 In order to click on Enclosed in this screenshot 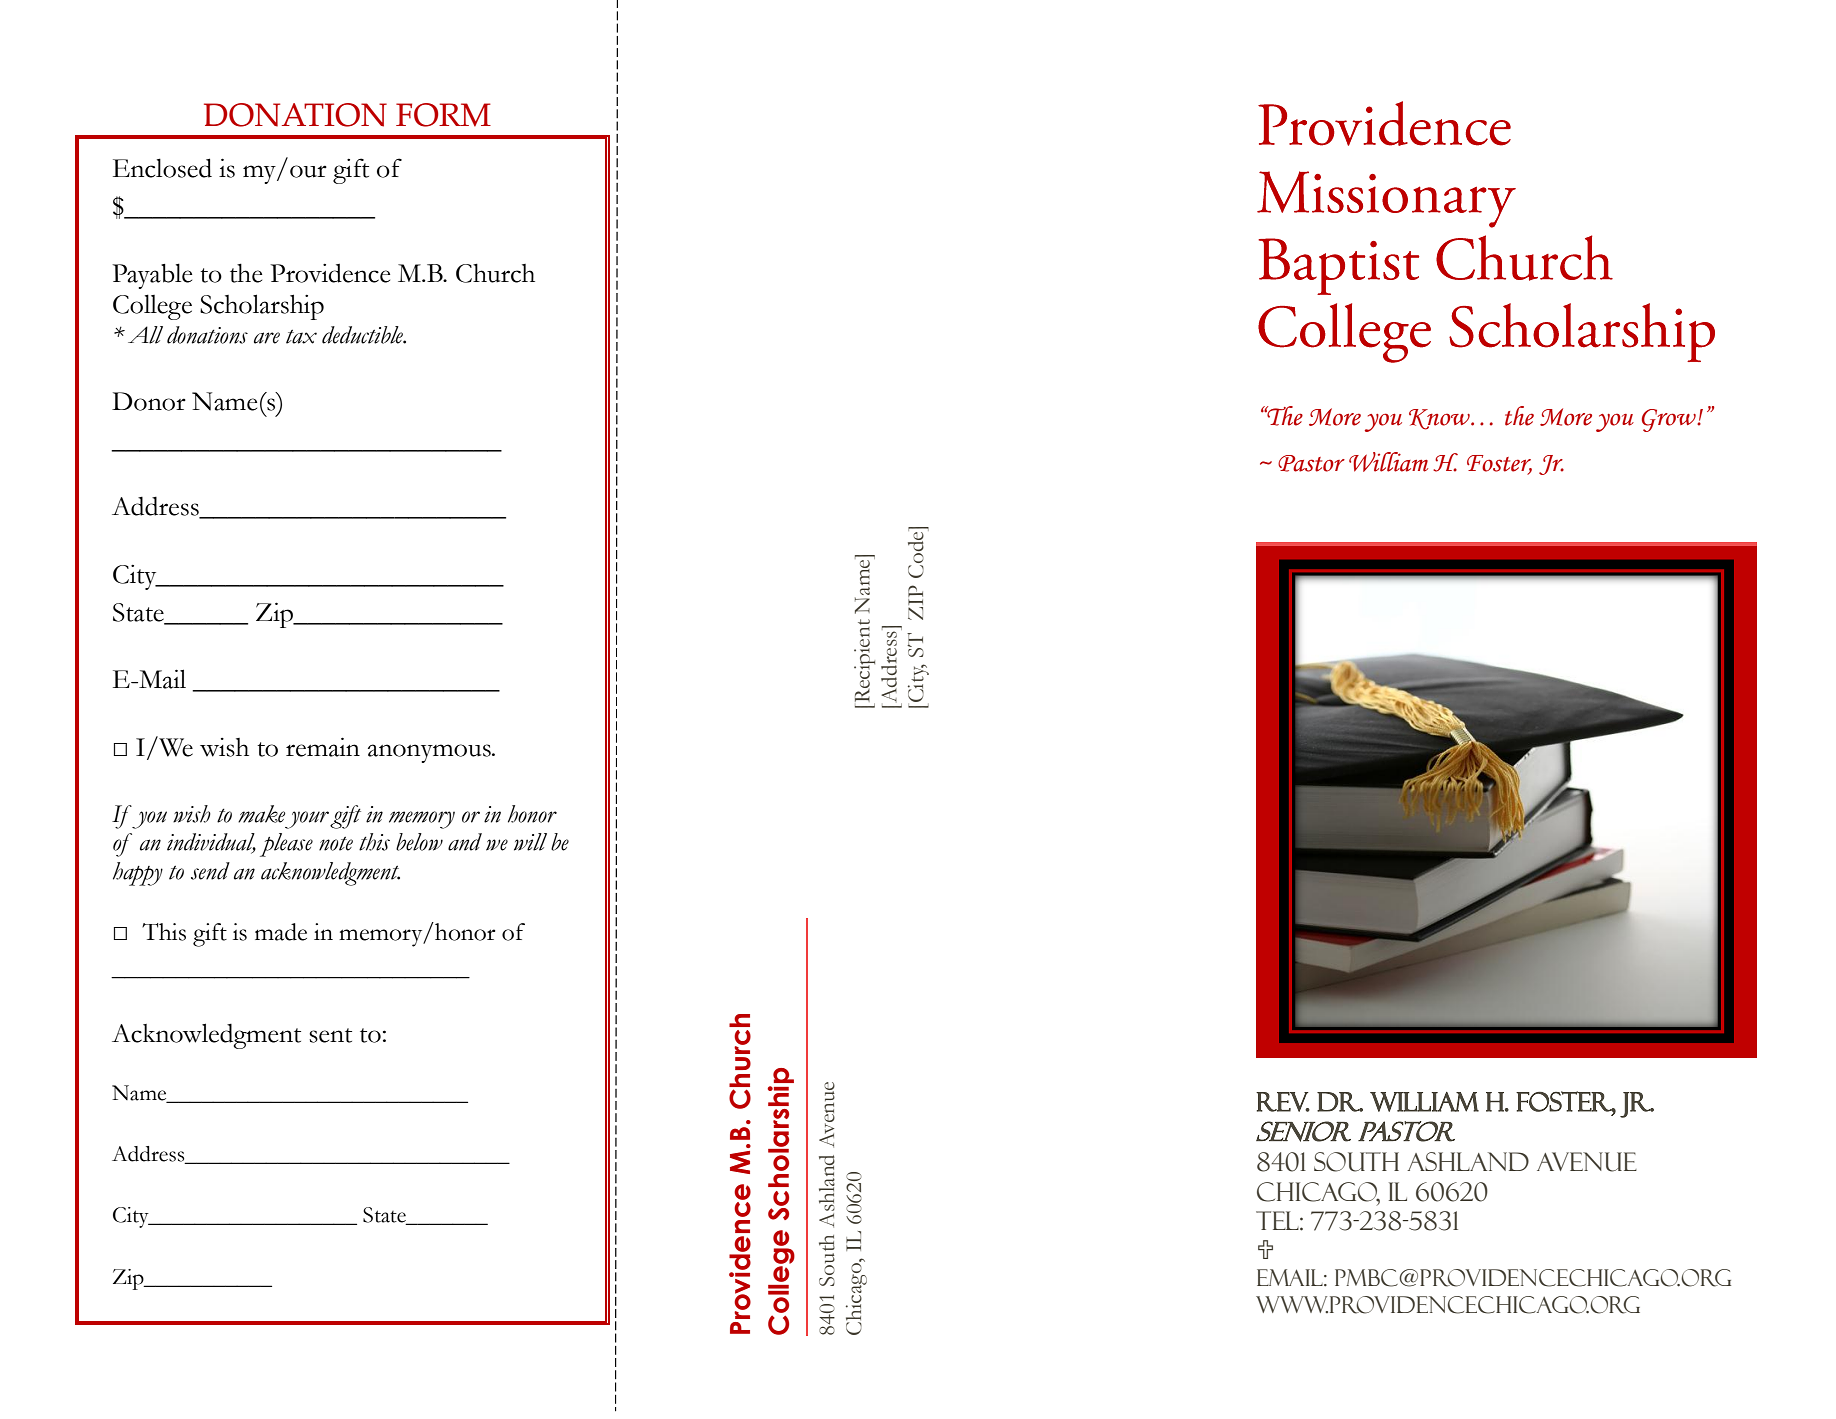, I will do `click(162, 168)`.
